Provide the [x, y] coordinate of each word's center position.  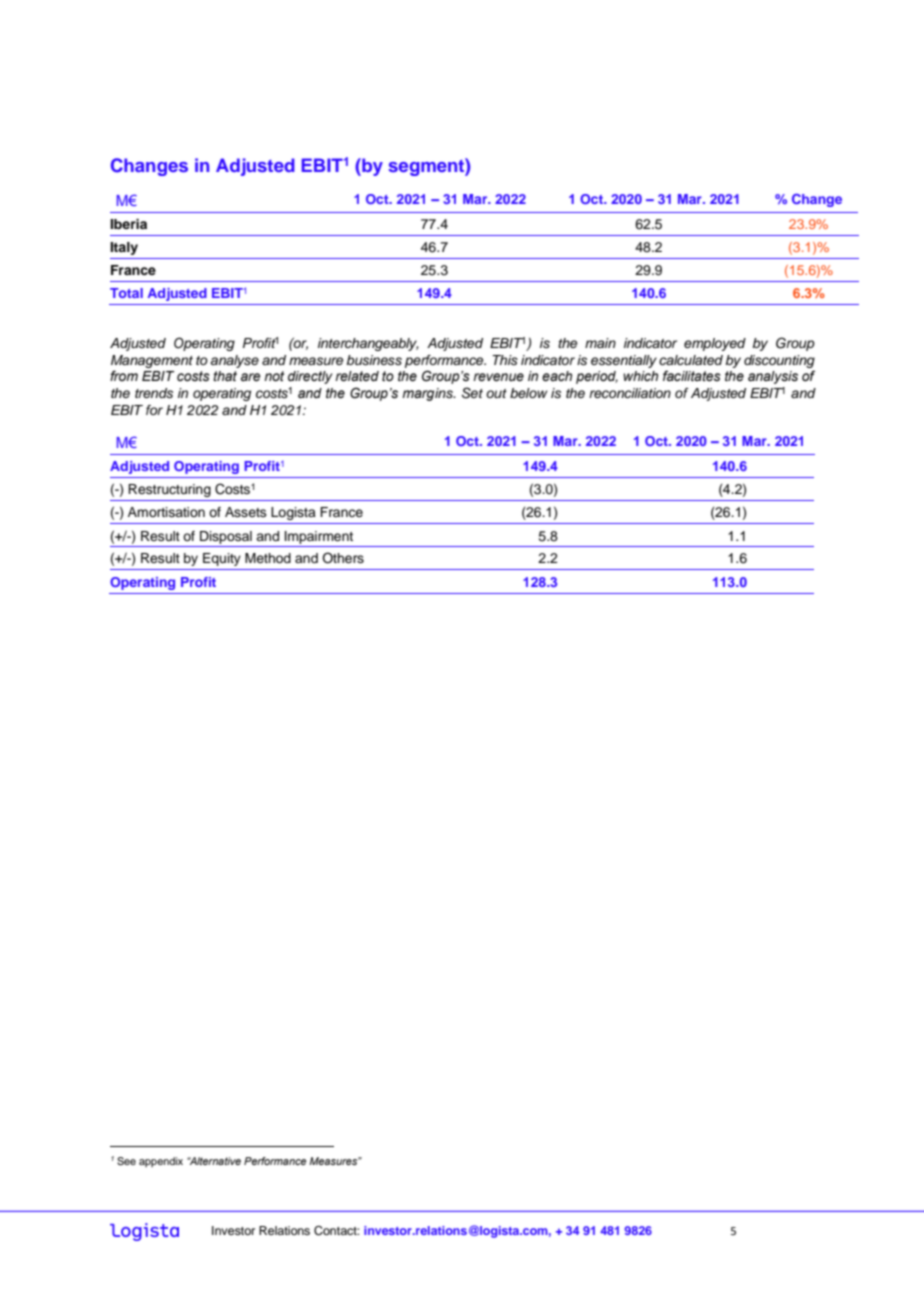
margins [428, 394]
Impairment [319, 537]
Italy [124, 248]
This [505, 360]
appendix [161, 1162]
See [126, 1161]
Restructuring [169, 490]
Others [343, 558]
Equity [222, 559]
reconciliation [630, 393]
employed [715, 344]
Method [268, 558]
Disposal [226, 537]
